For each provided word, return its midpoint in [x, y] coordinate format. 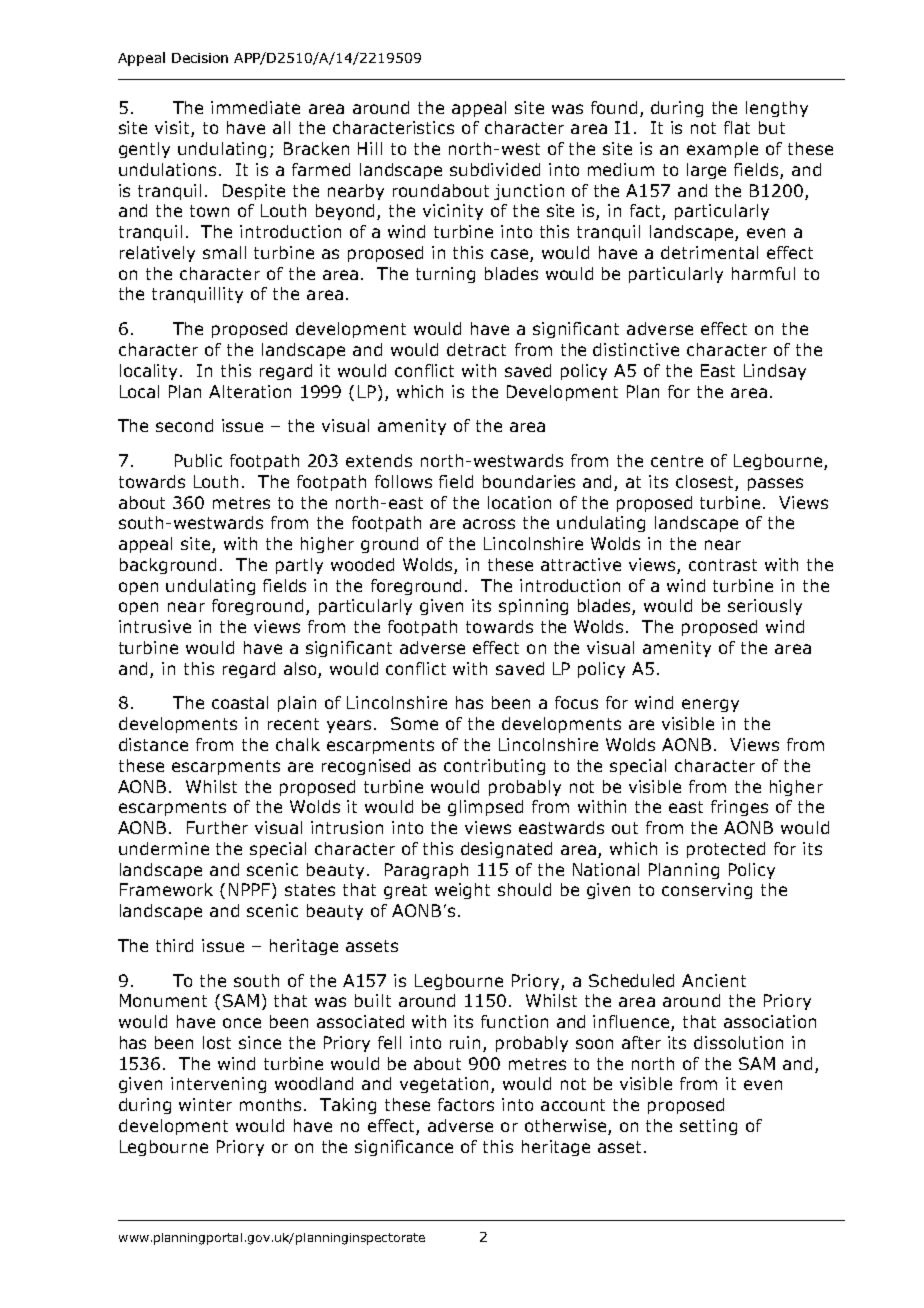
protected [726, 850]
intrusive [155, 626]
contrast [723, 565]
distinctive [636, 349]
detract [476, 349]
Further [217, 827]
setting [708, 1127]
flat [737, 127]
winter [205, 1104]
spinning [533, 607]
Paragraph [426, 871]
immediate [255, 107]
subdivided [495, 169]
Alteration [250, 391]
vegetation [444, 1085]
